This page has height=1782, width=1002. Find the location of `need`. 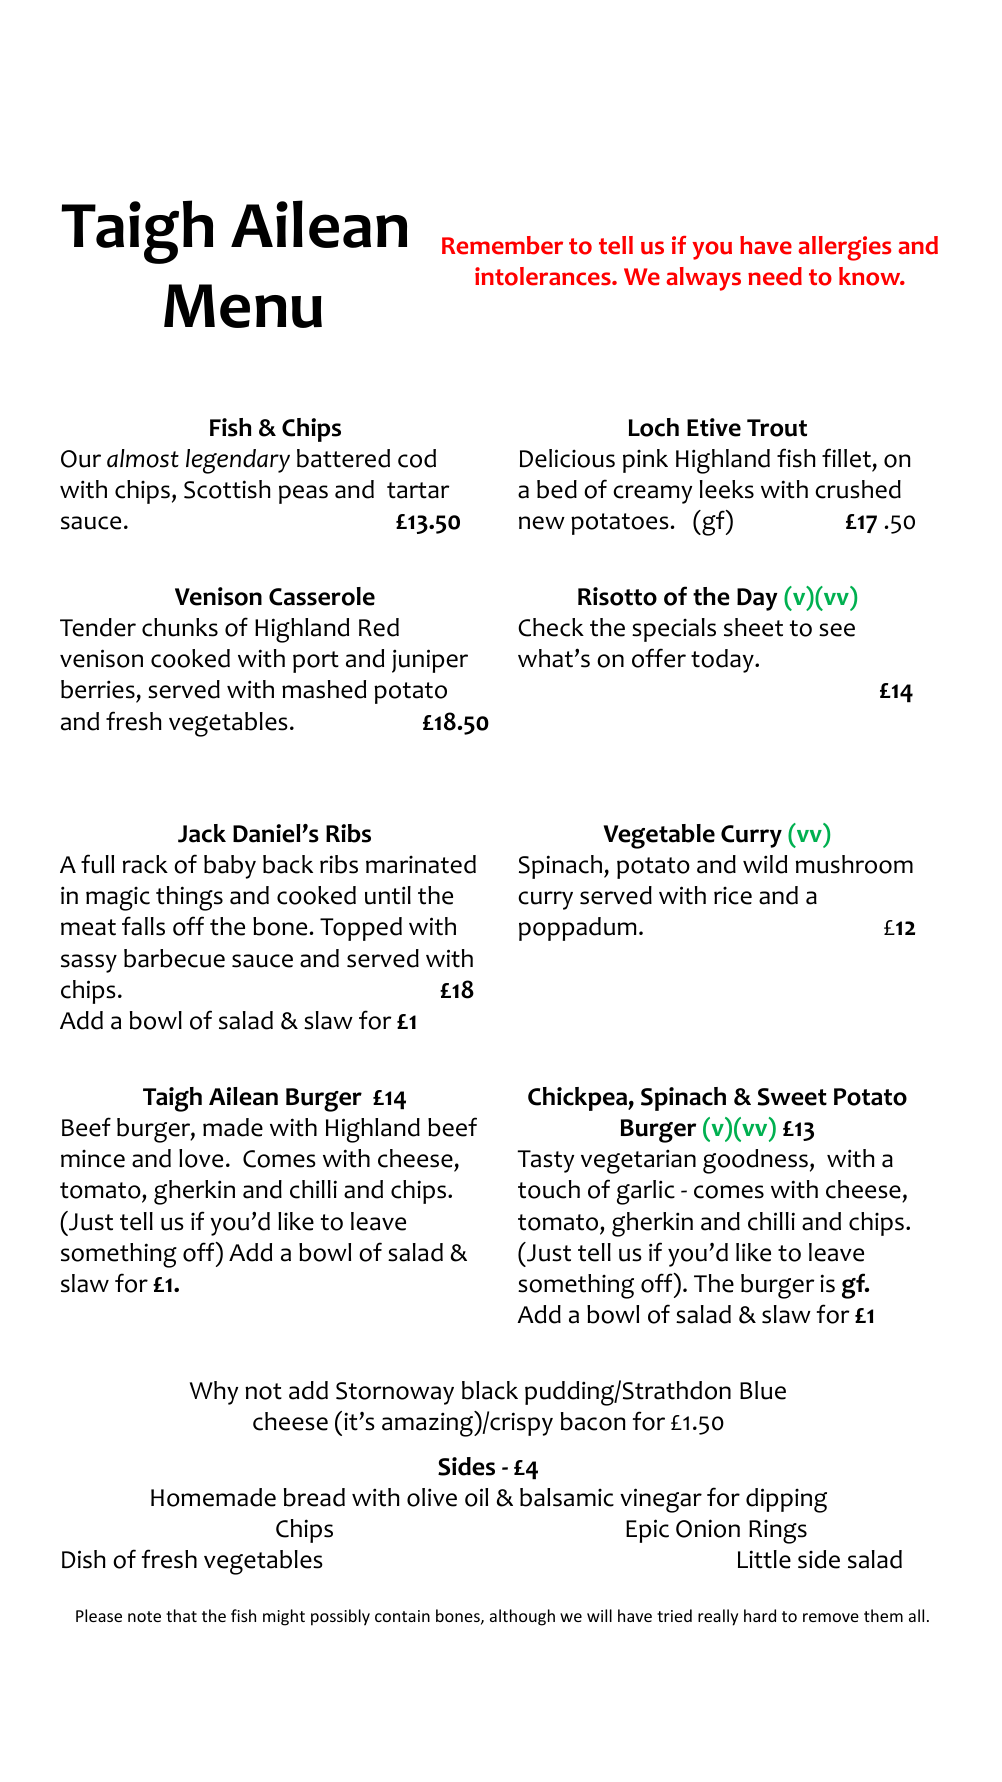

need is located at coordinates (775, 276).
